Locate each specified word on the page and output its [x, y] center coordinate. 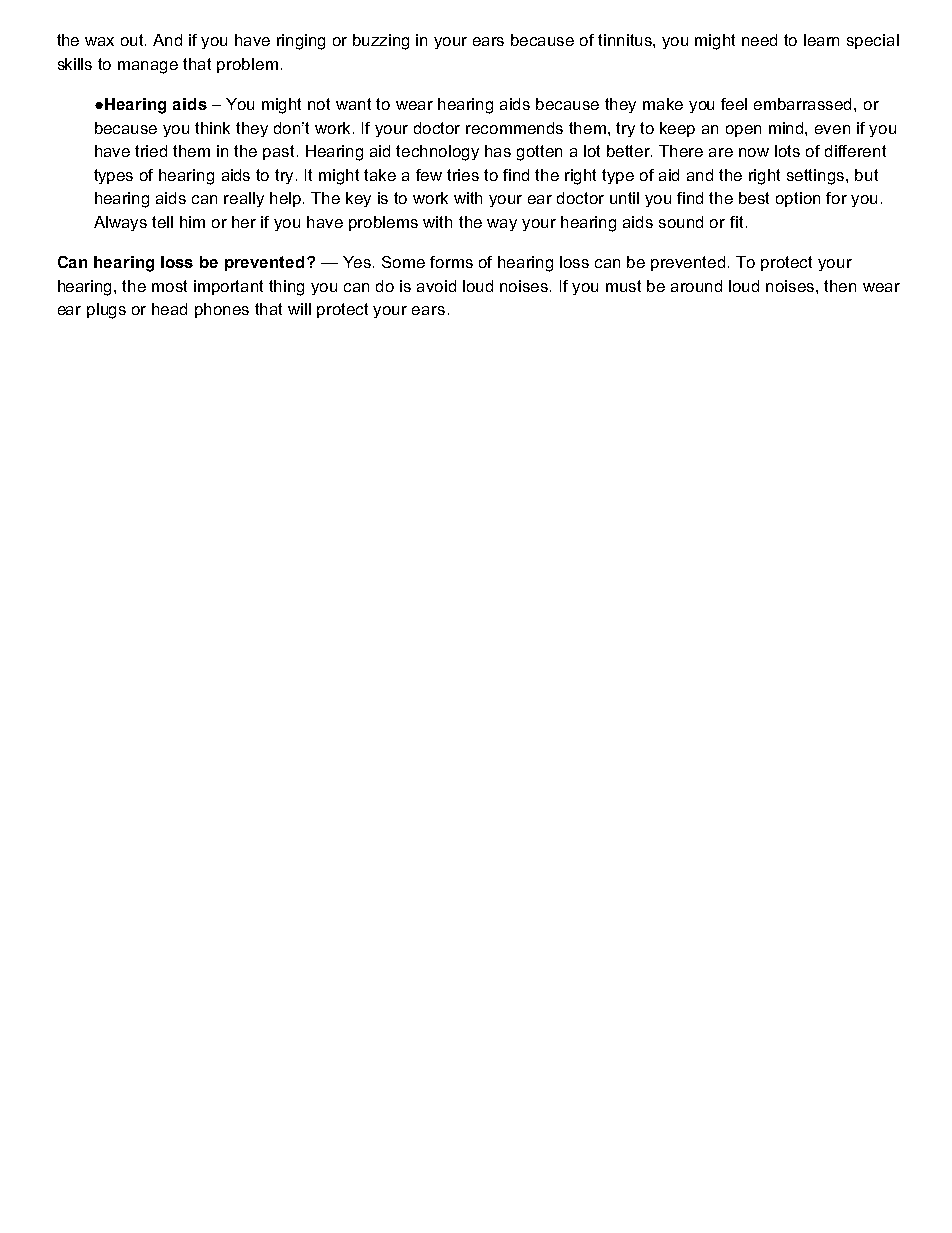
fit [736, 222]
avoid [436, 286]
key [358, 199]
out [133, 40]
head [169, 309]
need [759, 40]
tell [162, 222]
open [743, 131]
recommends [514, 128]
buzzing [381, 42]
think [212, 128]
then [840, 286]
